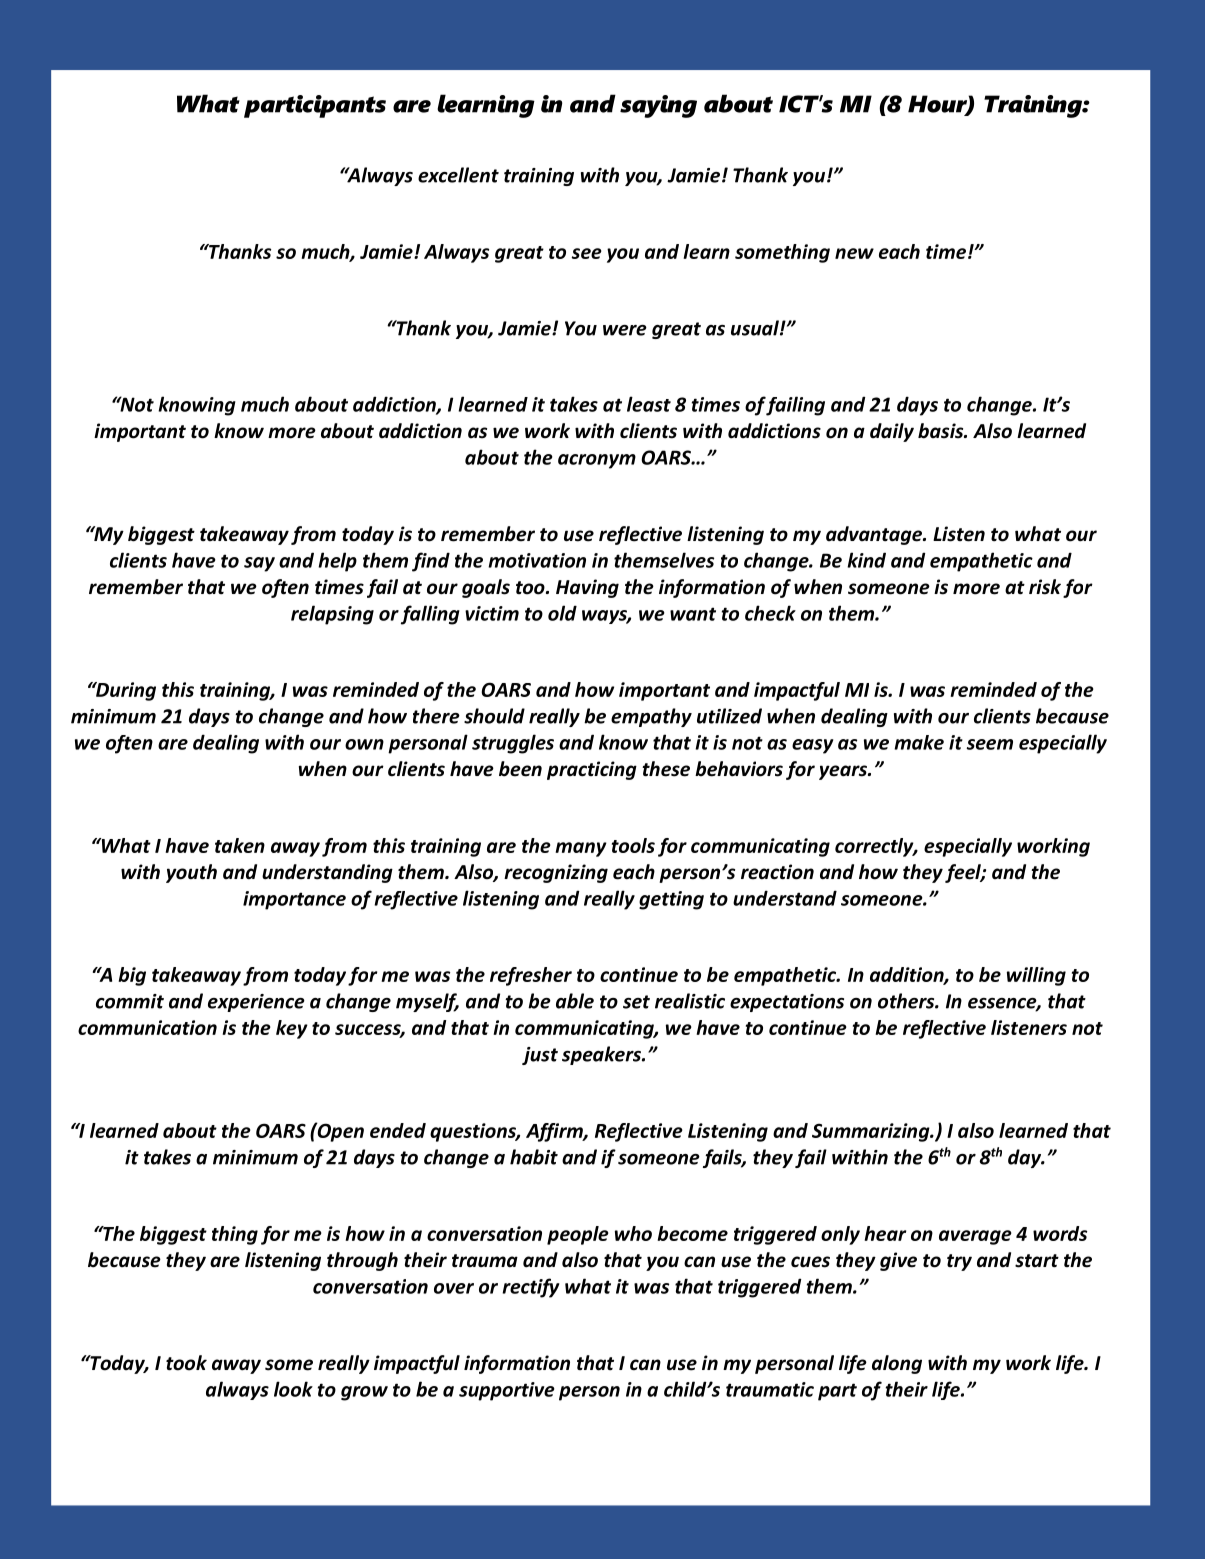  I want to click on refresher, so click(531, 976).
